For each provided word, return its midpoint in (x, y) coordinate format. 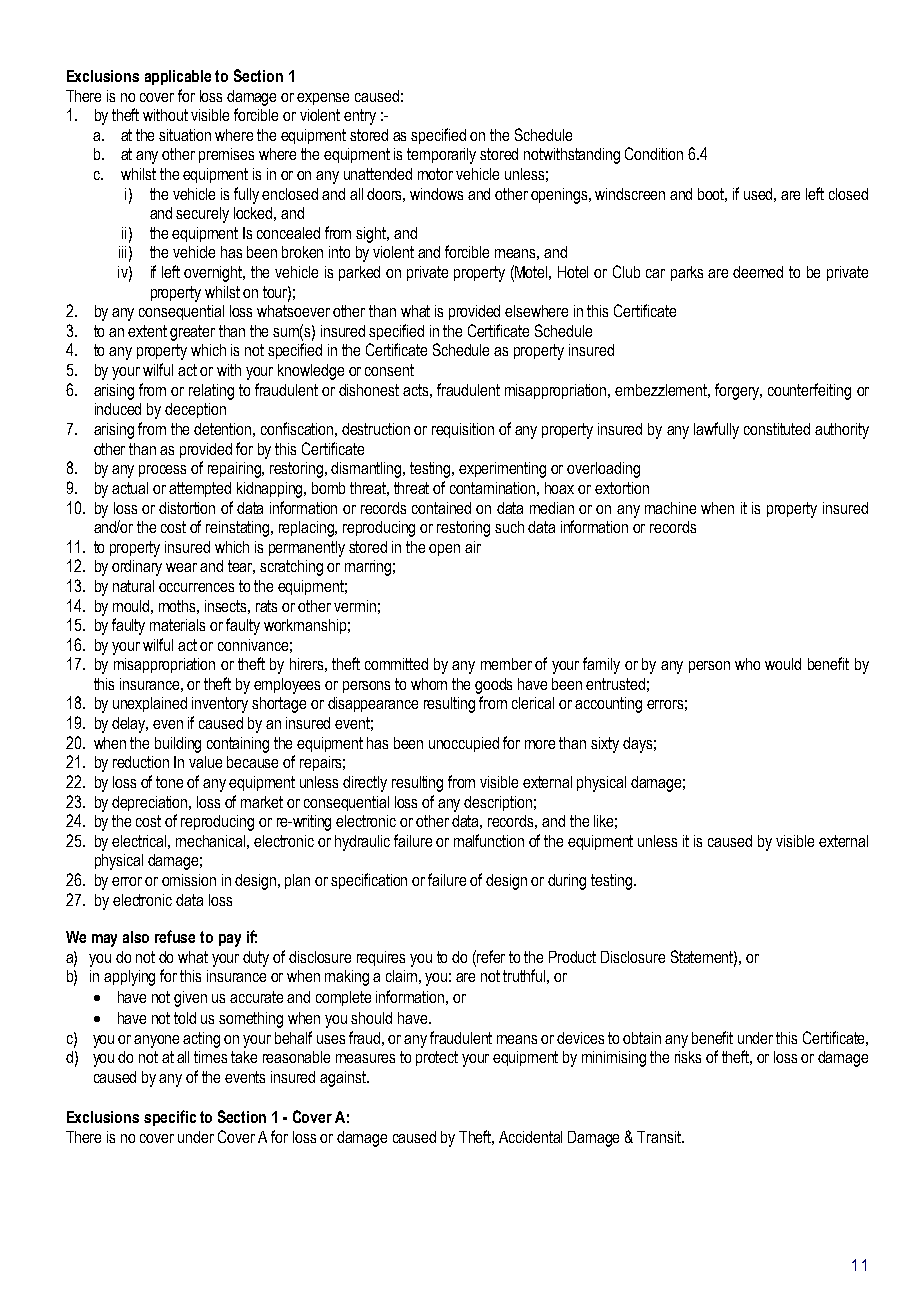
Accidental (530, 1137)
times (210, 1057)
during (567, 882)
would (783, 664)
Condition (654, 153)
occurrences (196, 587)
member (506, 664)
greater (192, 333)
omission (189, 880)
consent (389, 370)
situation (185, 135)
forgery (738, 391)
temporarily (441, 156)
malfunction (489, 840)
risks (688, 1057)
